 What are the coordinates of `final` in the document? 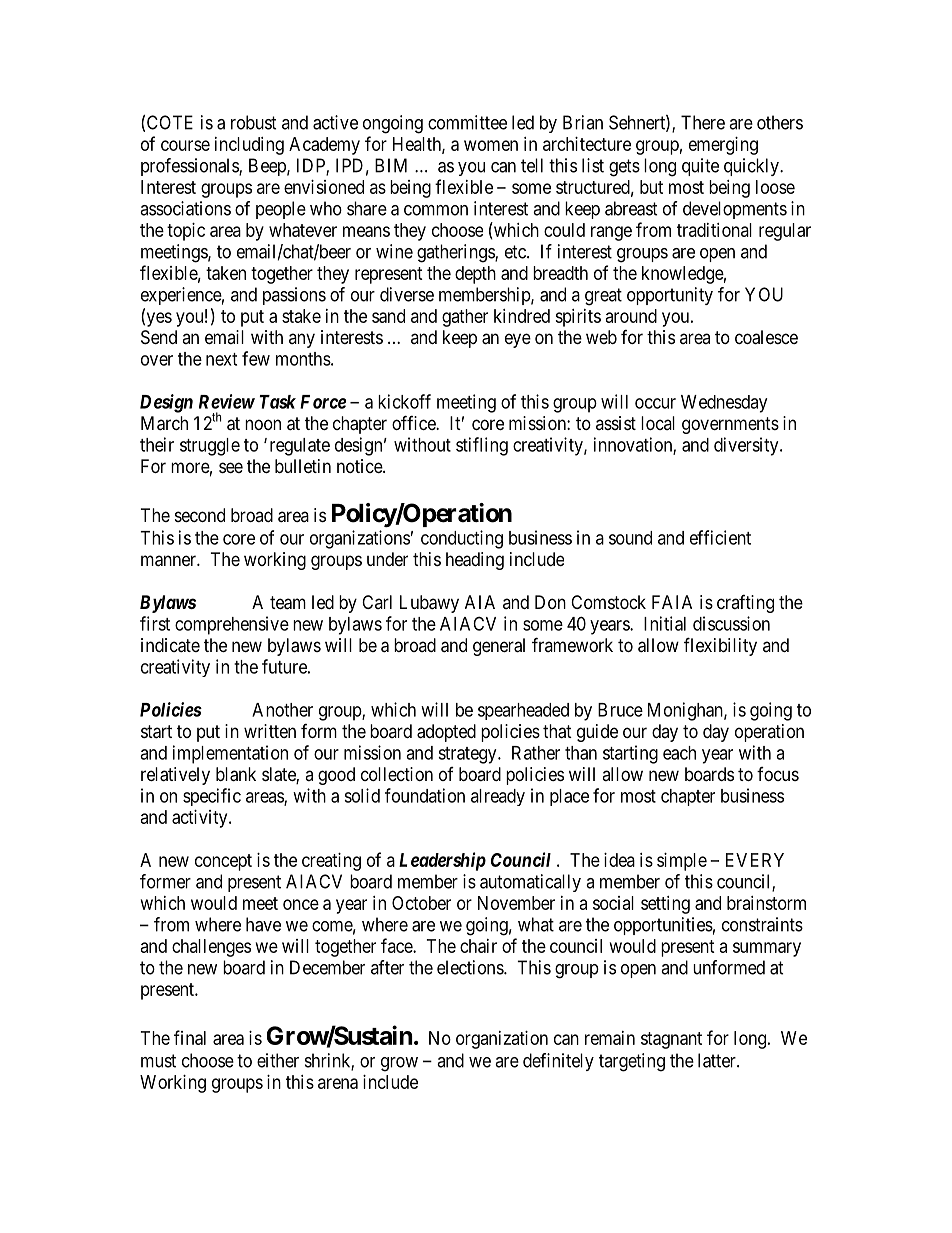 It's located at (190, 1037).
